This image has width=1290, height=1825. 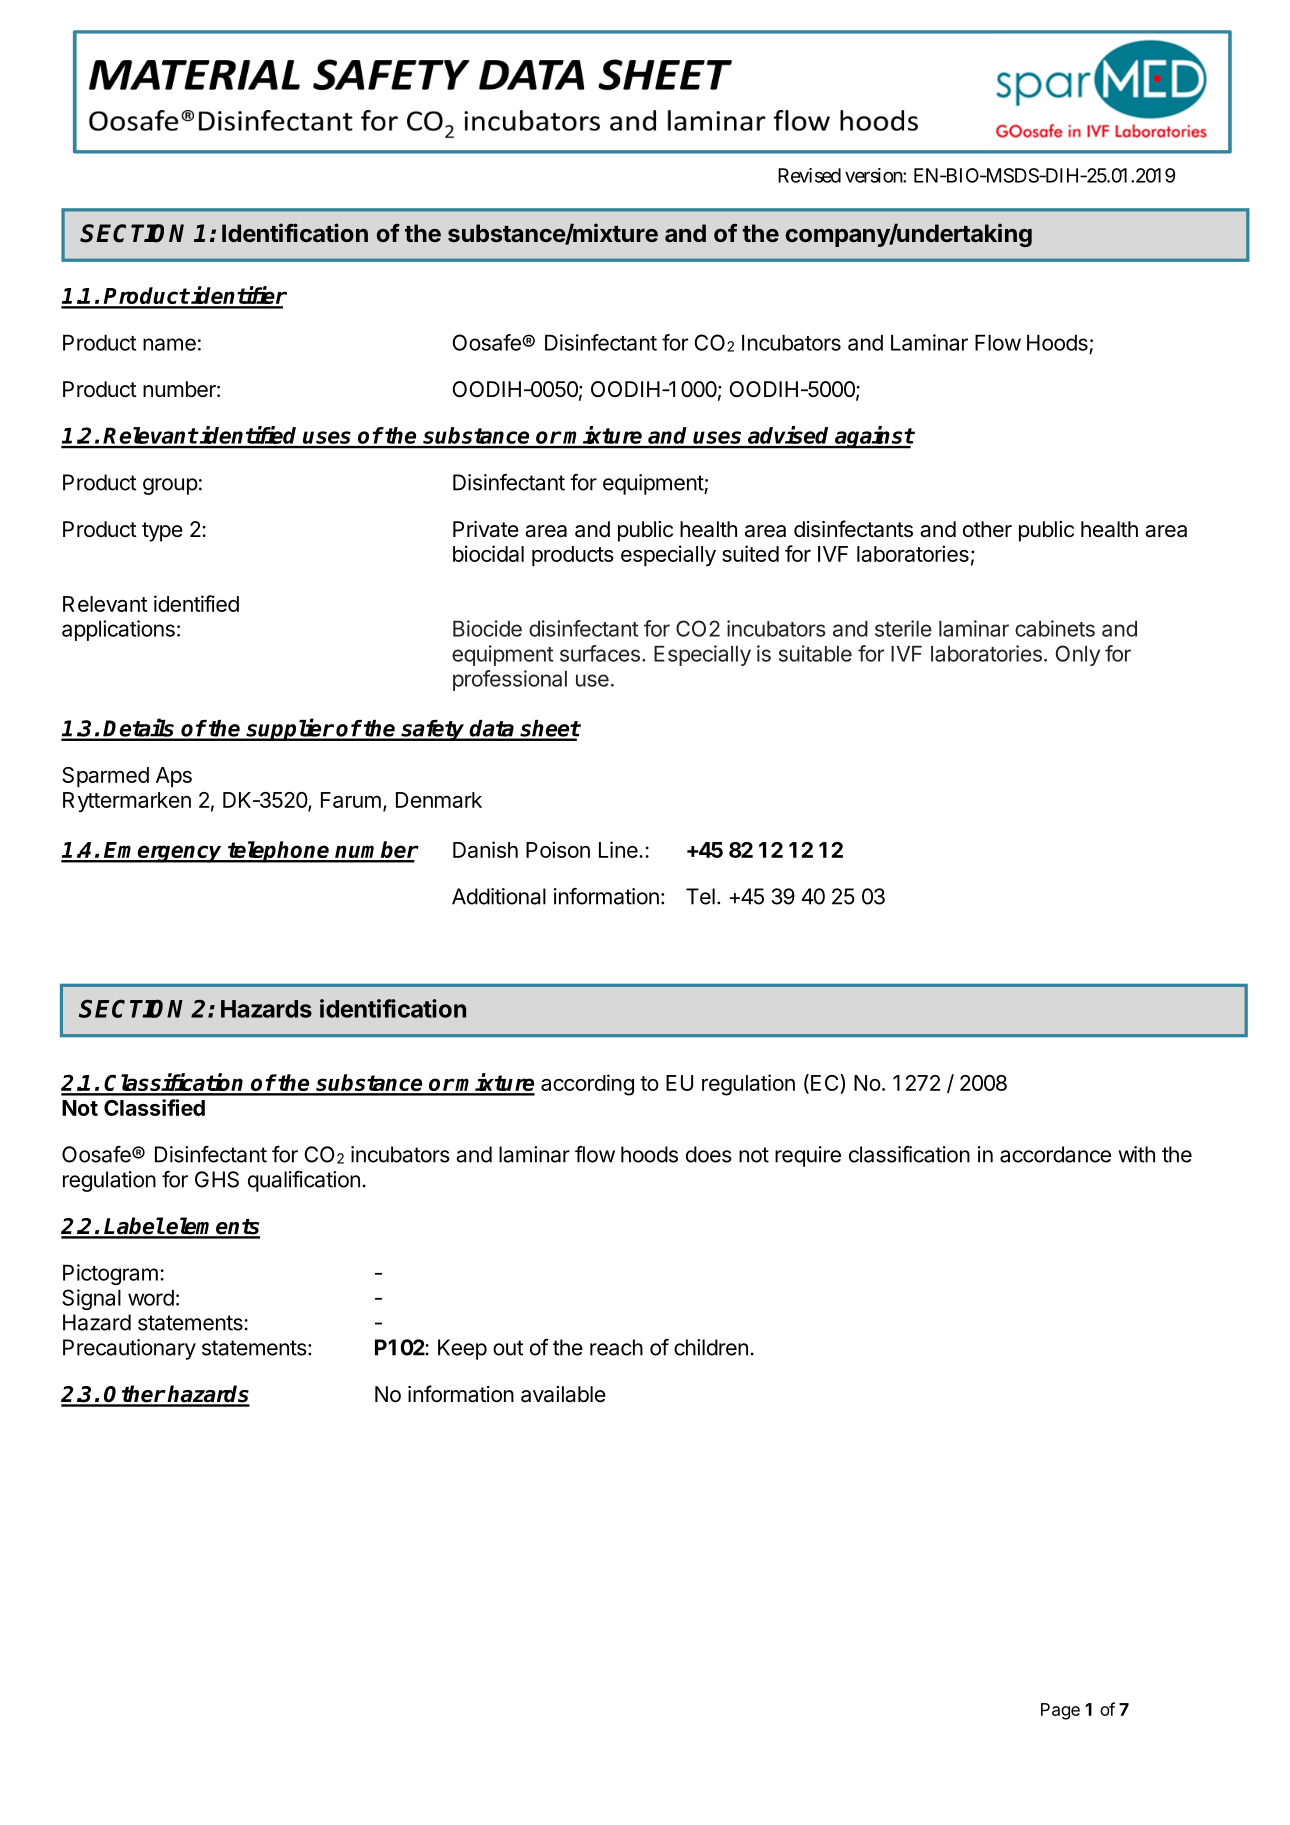 I want to click on Revised, so click(x=809, y=175).
